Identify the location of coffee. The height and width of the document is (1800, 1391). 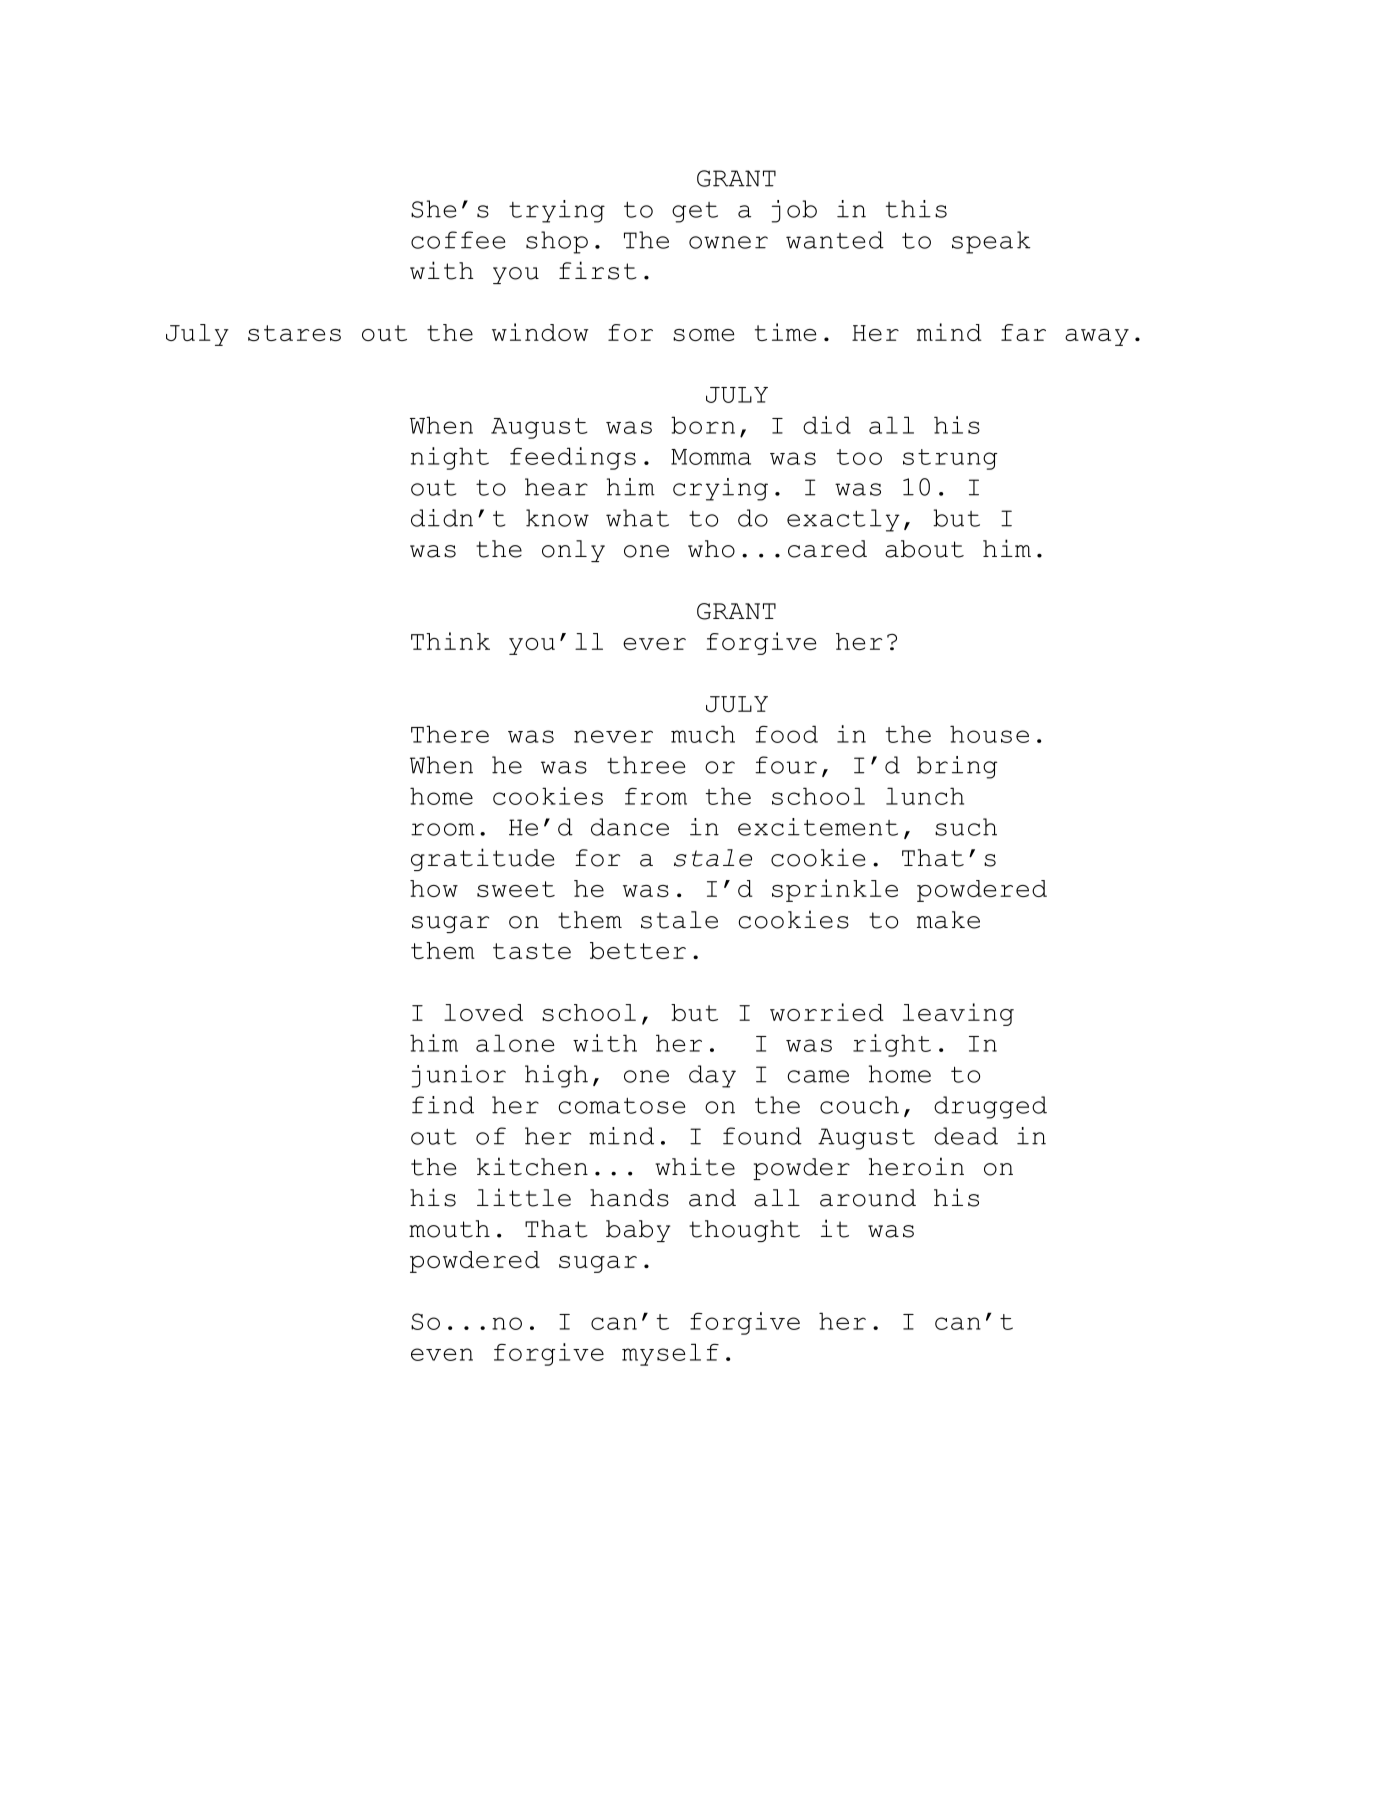
(458, 240).
